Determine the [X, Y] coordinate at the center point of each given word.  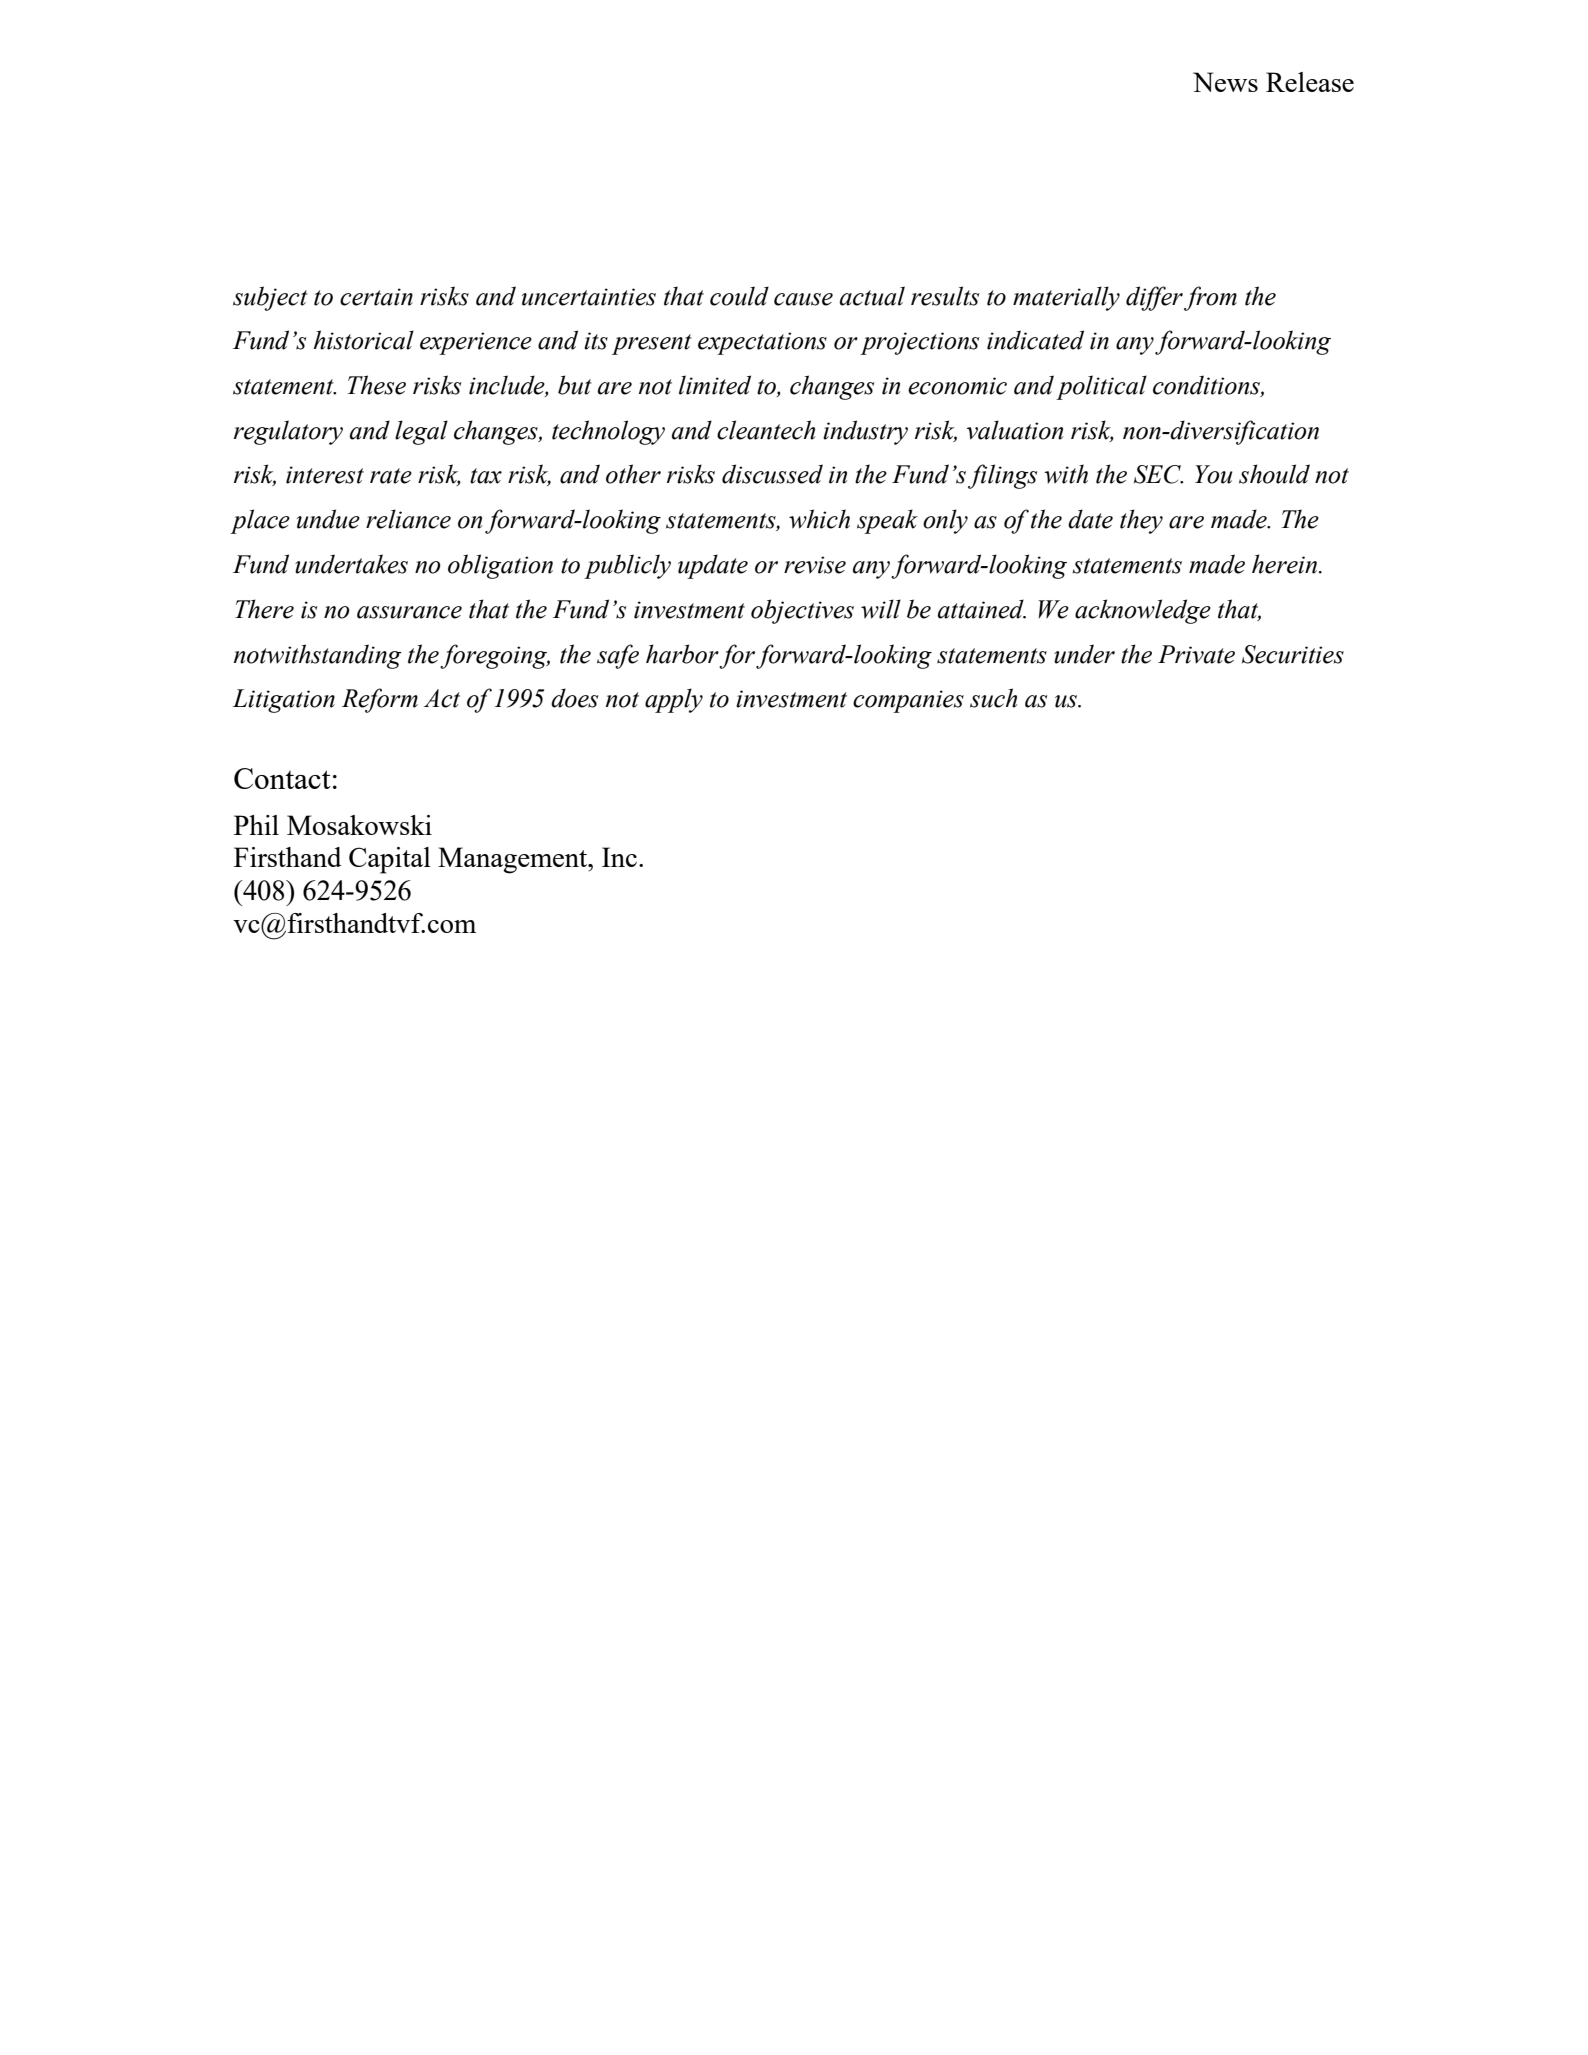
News [1225, 82]
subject [270, 298]
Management [514, 860]
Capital [390, 860]
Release [1310, 82]
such [993, 698]
